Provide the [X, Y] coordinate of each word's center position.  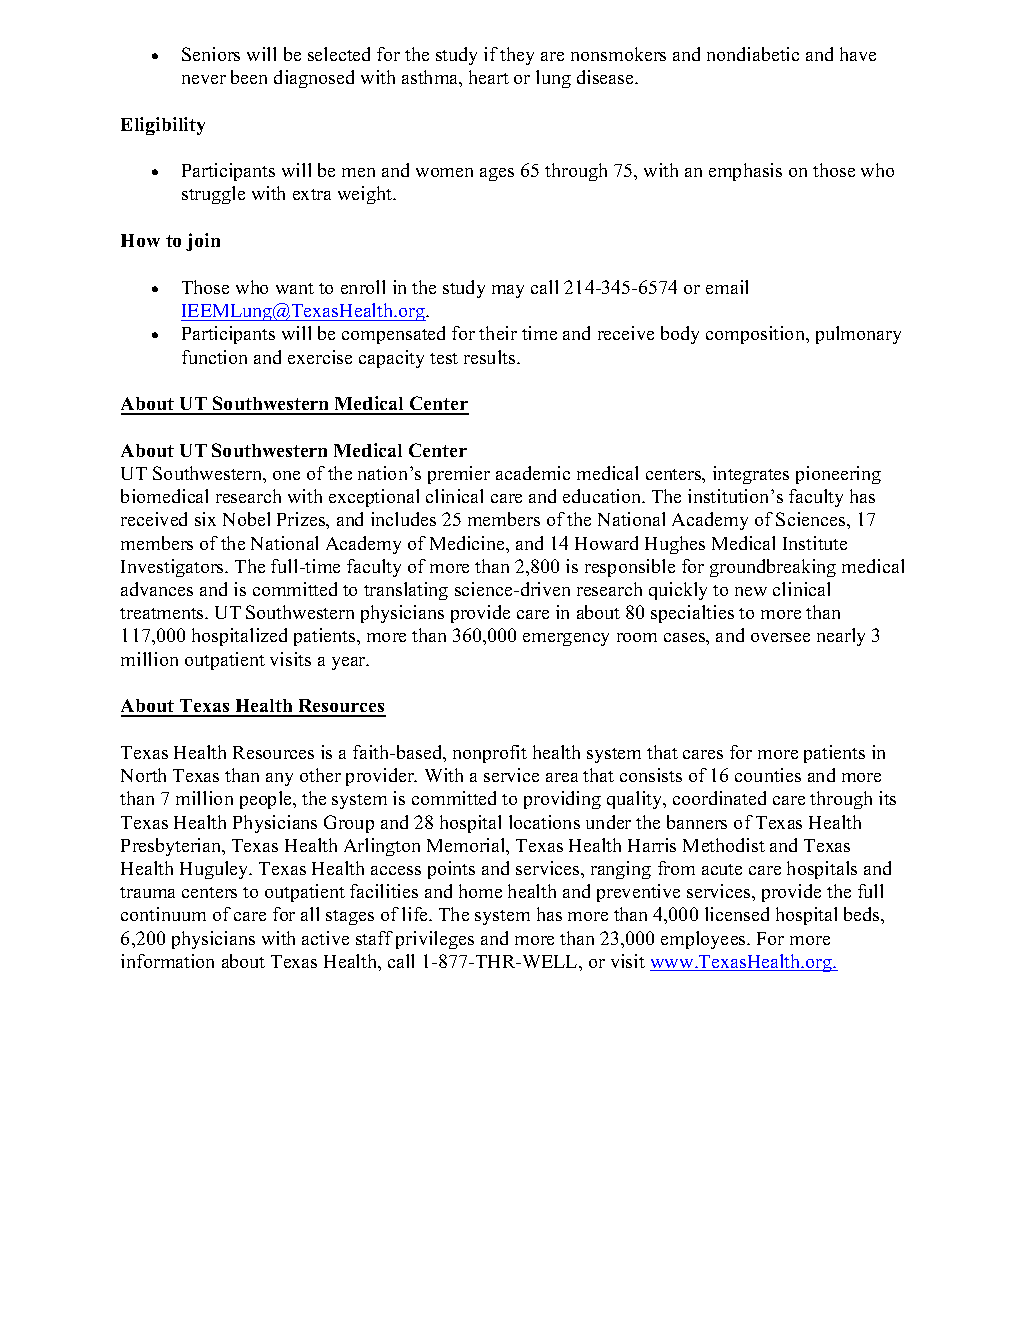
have [858, 54]
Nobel [246, 519]
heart [489, 77]
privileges [435, 940]
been [249, 77]
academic [533, 473]
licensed [737, 914]
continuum [163, 914]
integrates [751, 475]
